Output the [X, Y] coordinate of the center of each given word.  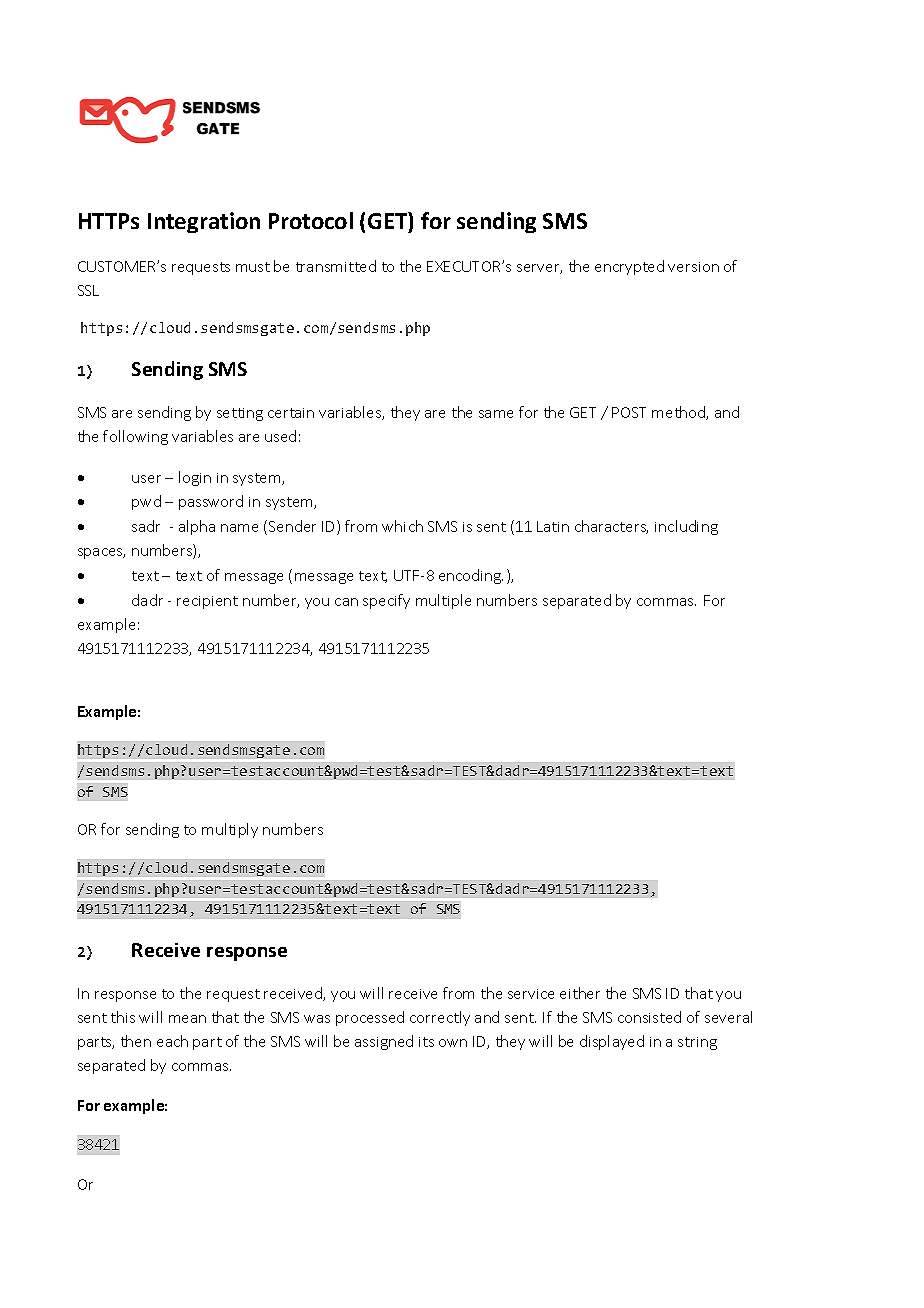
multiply [230, 830]
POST [629, 412]
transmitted [336, 266]
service [531, 994]
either [580, 993]
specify [386, 601]
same [496, 414]
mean [187, 1019]
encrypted [629, 267]
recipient [207, 602]
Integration [204, 222]
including [686, 527]
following [135, 437]
